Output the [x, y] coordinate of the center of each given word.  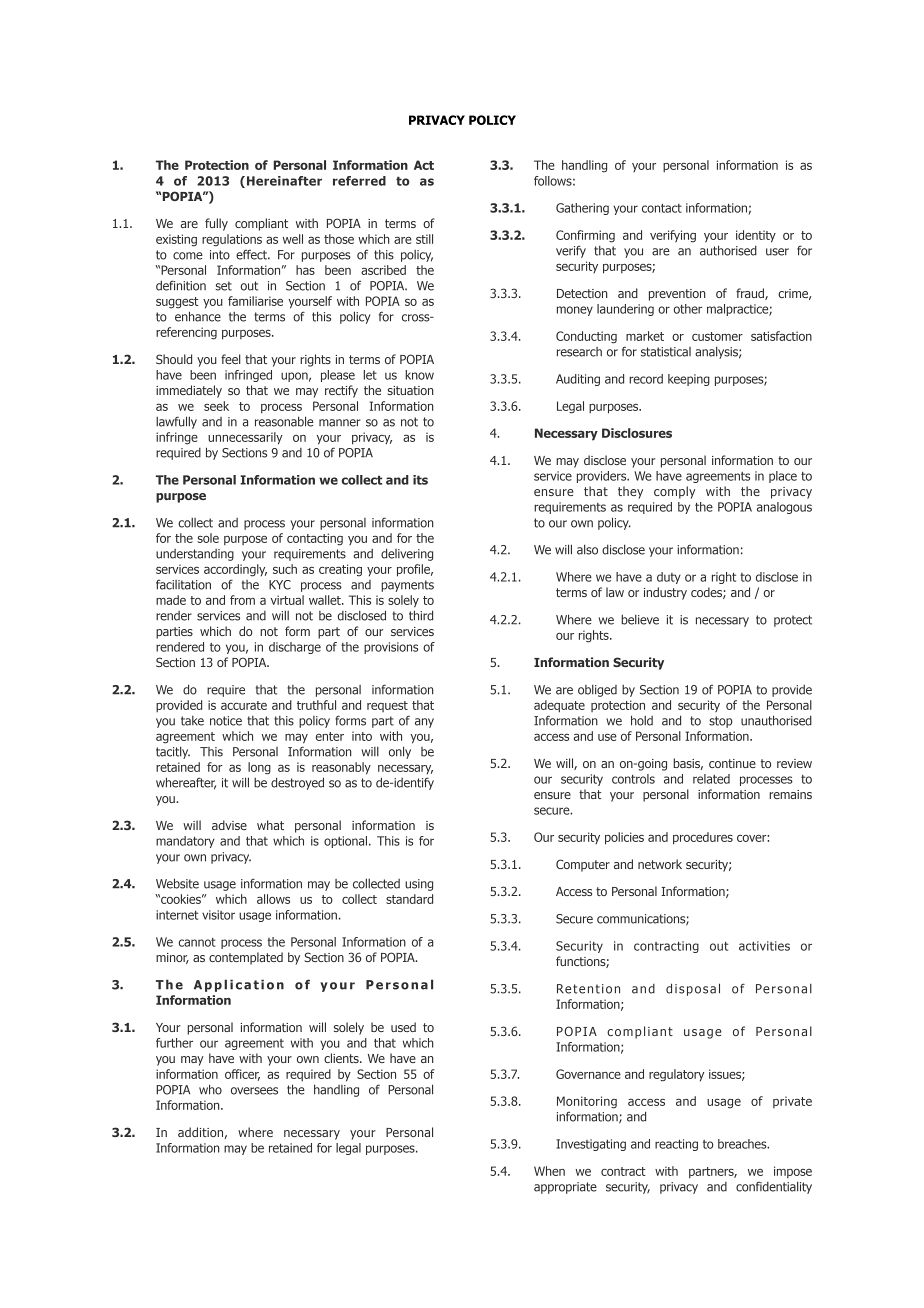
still [424, 239]
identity [756, 236]
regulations [232, 240]
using [419, 885]
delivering [407, 554]
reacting [676, 1145]
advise [229, 825]
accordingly [235, 570]
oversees [254, 1091]
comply [674, 492]
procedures [703, 838]
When [549, 1171]
